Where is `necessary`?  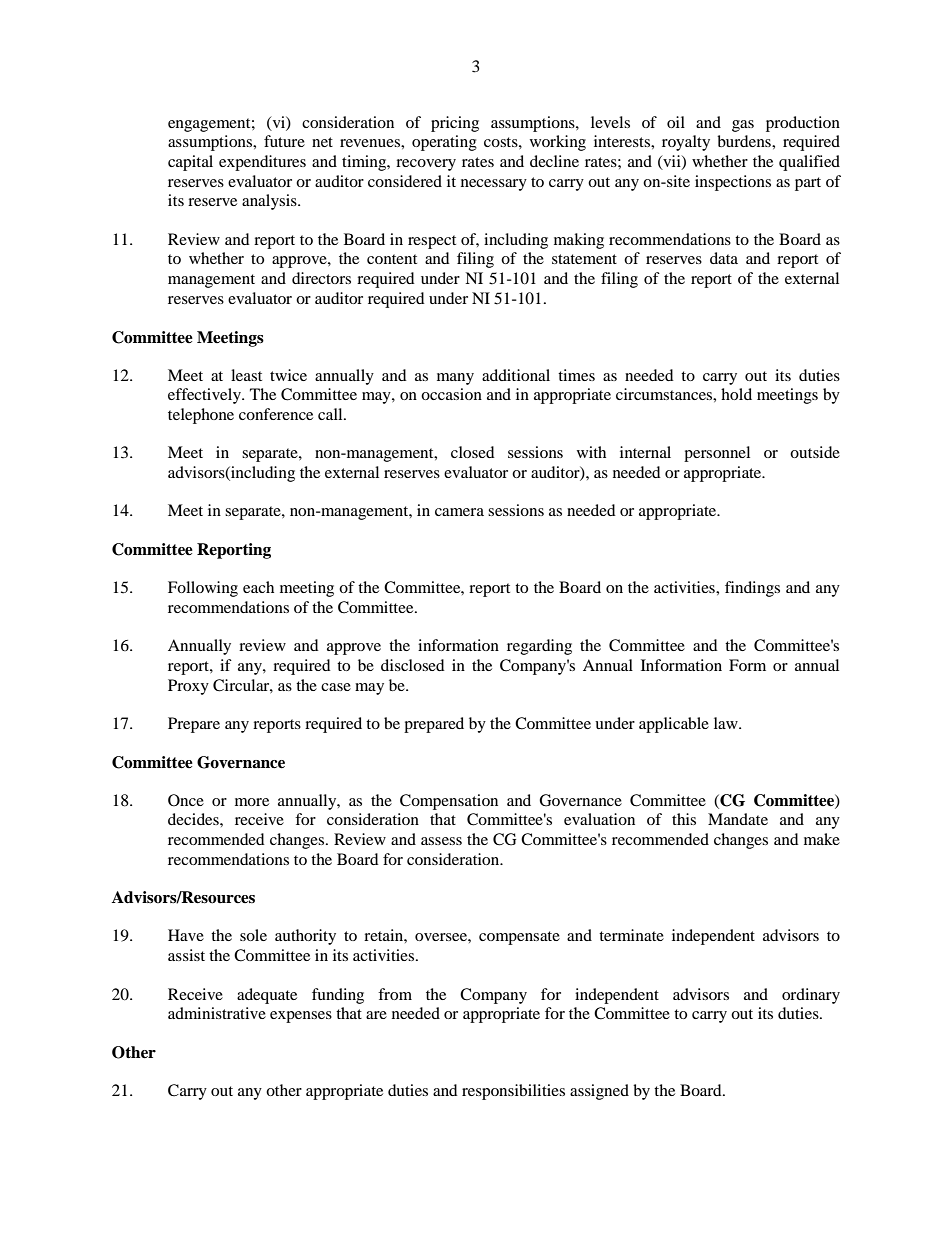
necessary is located at coordinates (494, 185).
